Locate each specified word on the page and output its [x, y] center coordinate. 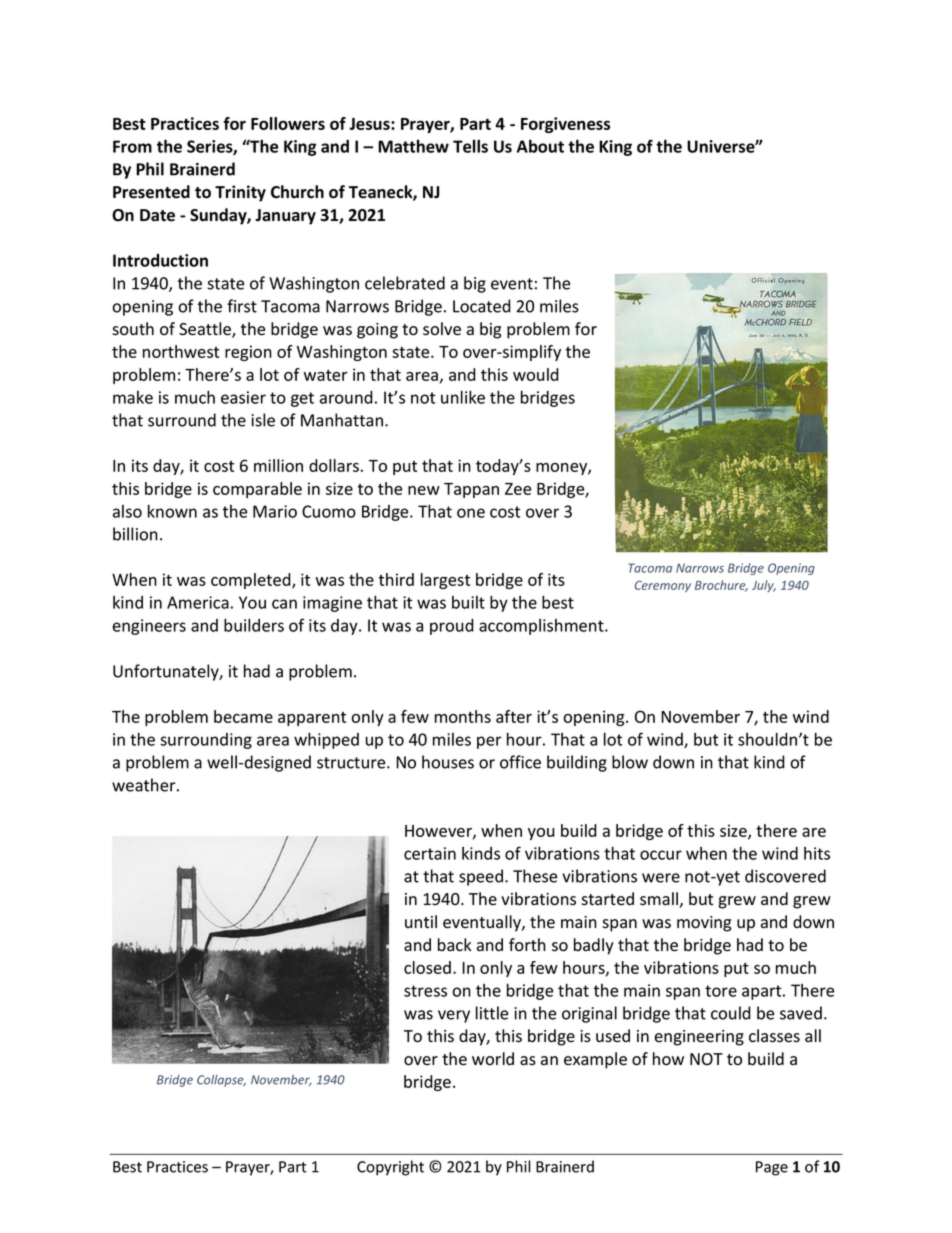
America [198, 602]
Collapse [221, 1081]
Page [772, 1168]
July [764, 586]
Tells [470, 146]
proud [452, 627]
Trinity [240, 193]
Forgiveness [565, 125]
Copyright [390, 1168]
